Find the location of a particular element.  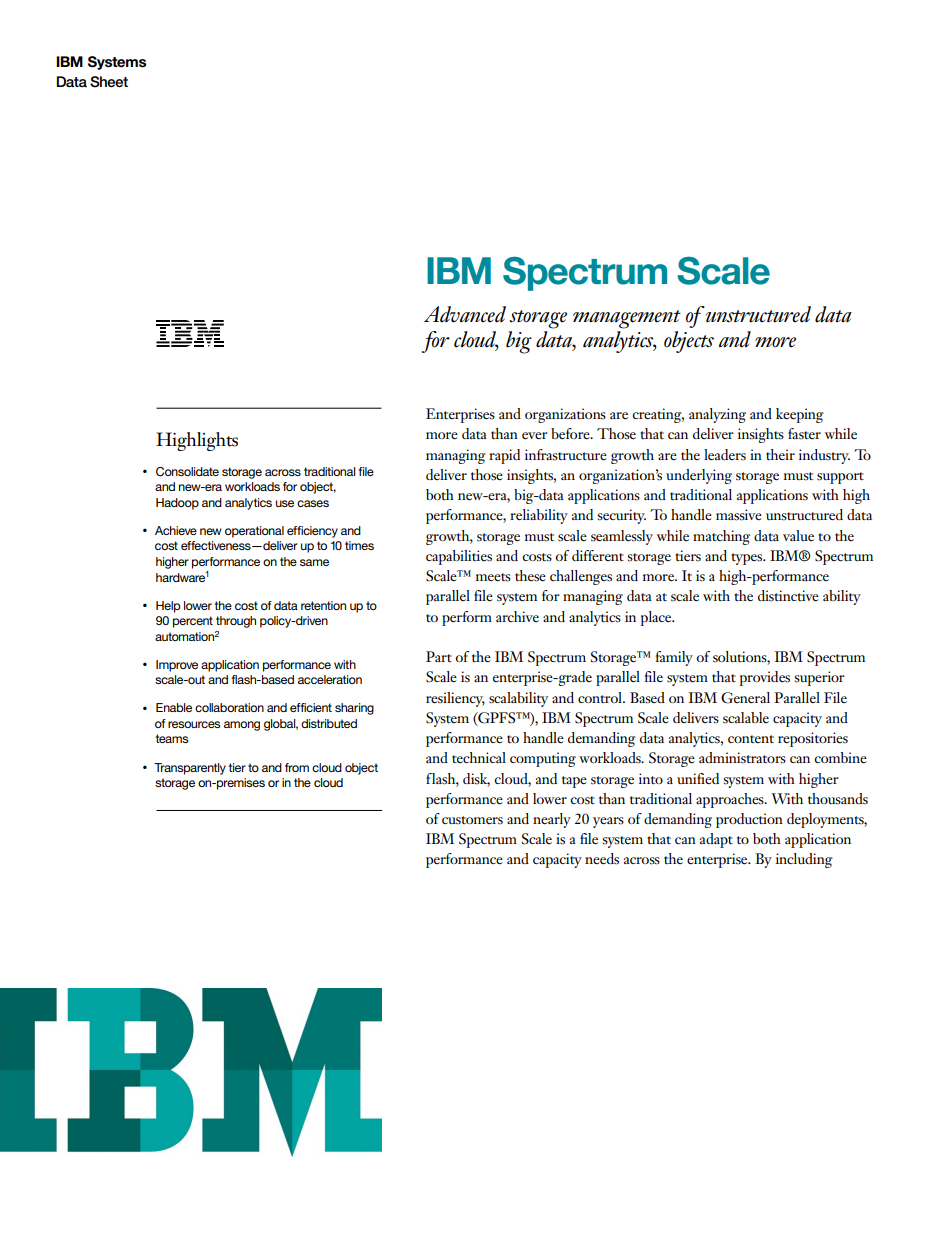

Hadoop is located at coordinates (177, 504).
